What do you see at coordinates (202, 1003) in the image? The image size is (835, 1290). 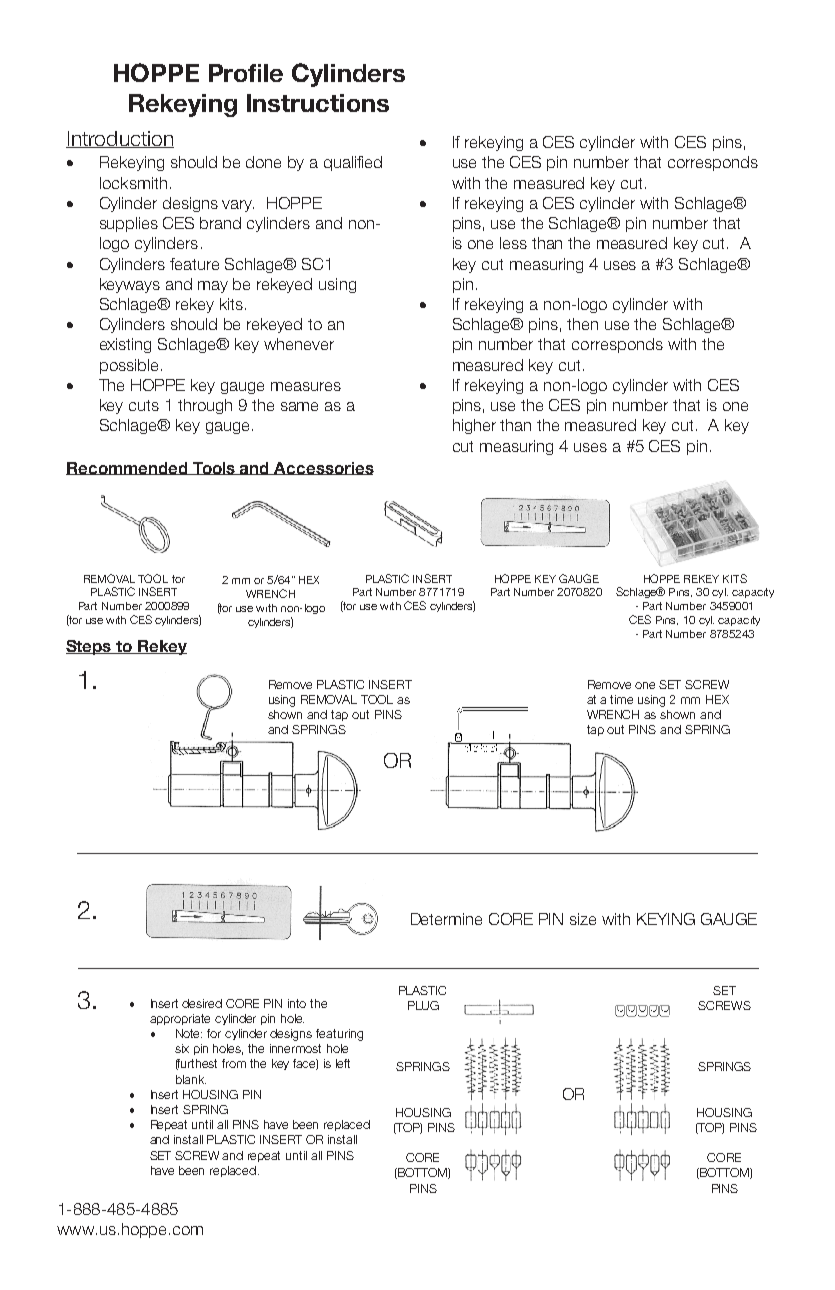 I see `desired` at bounding box center [202, 1003].
